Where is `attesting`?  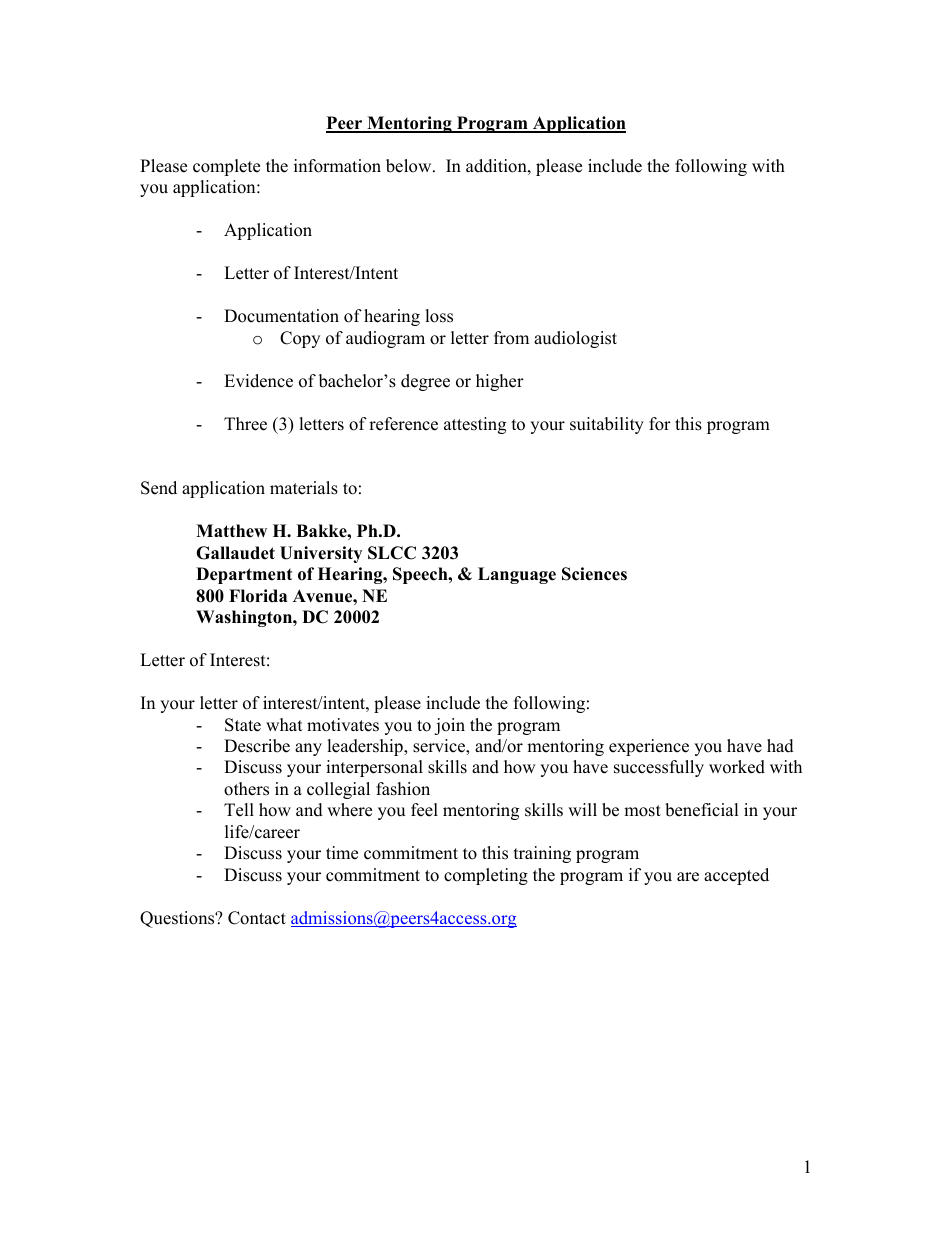
attesting is located at coordinates (475, 425).
